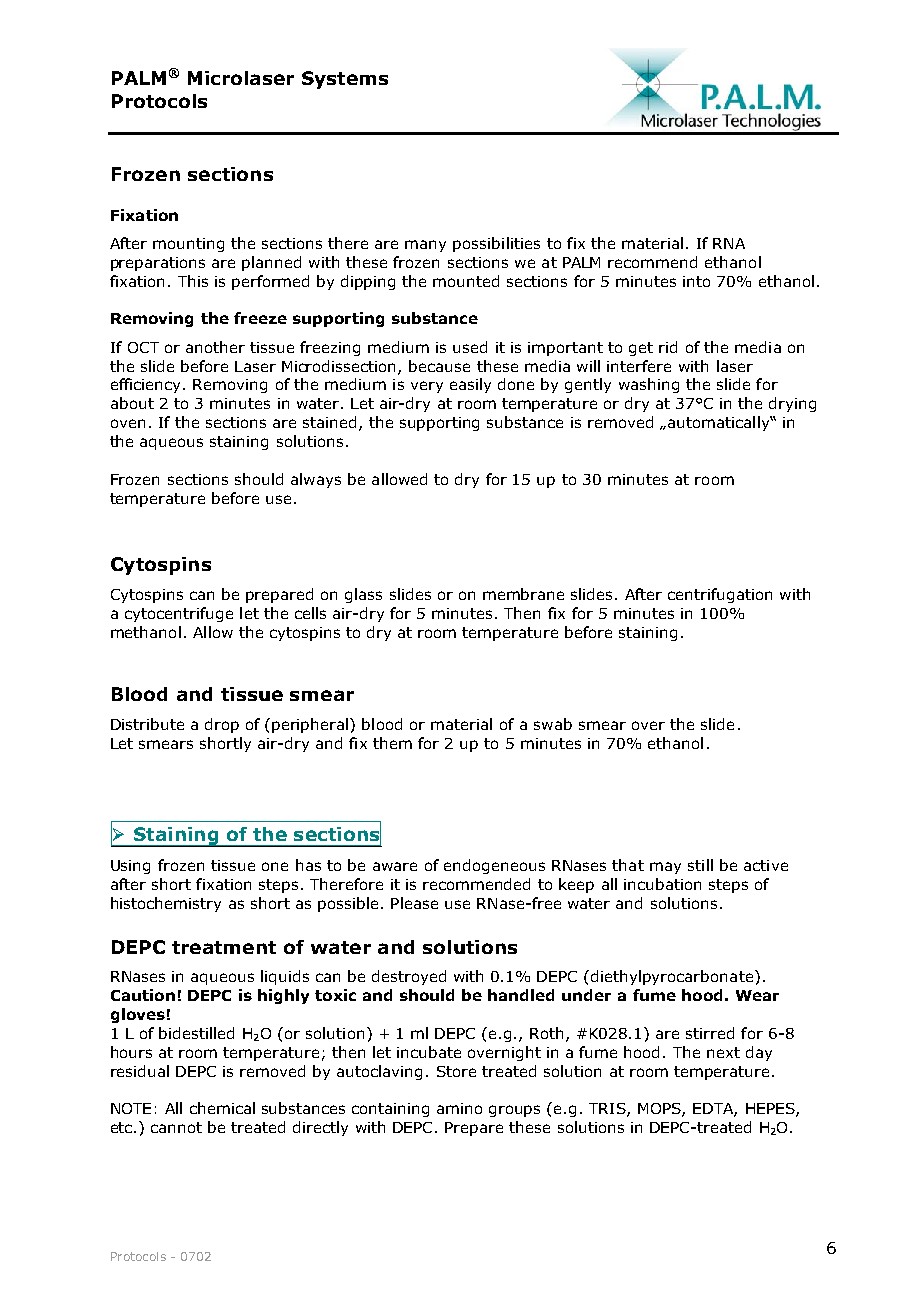  I want to click on into, so click(696, 281).
